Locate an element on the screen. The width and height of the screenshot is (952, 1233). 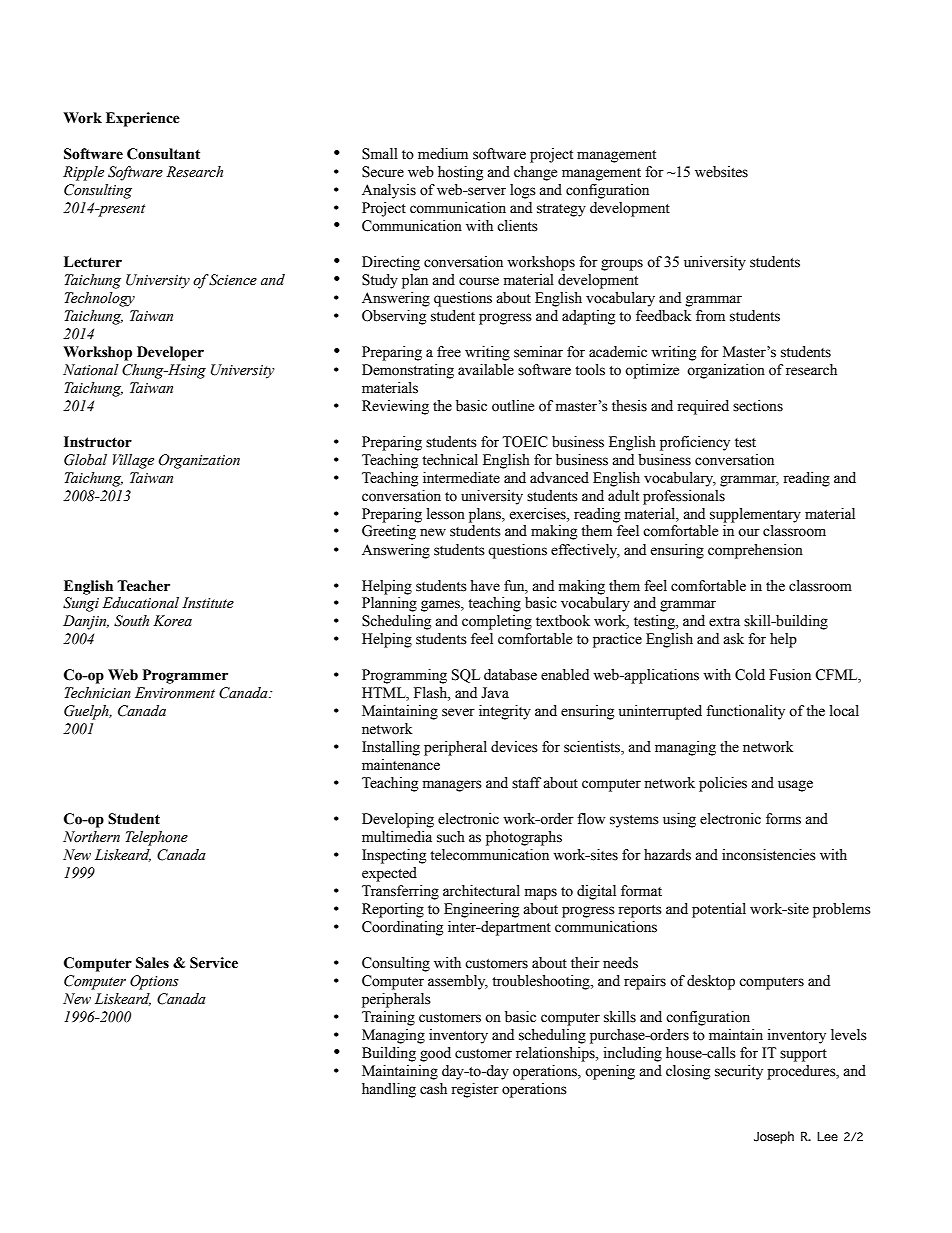
sections is located at coordinates (758, 406).
